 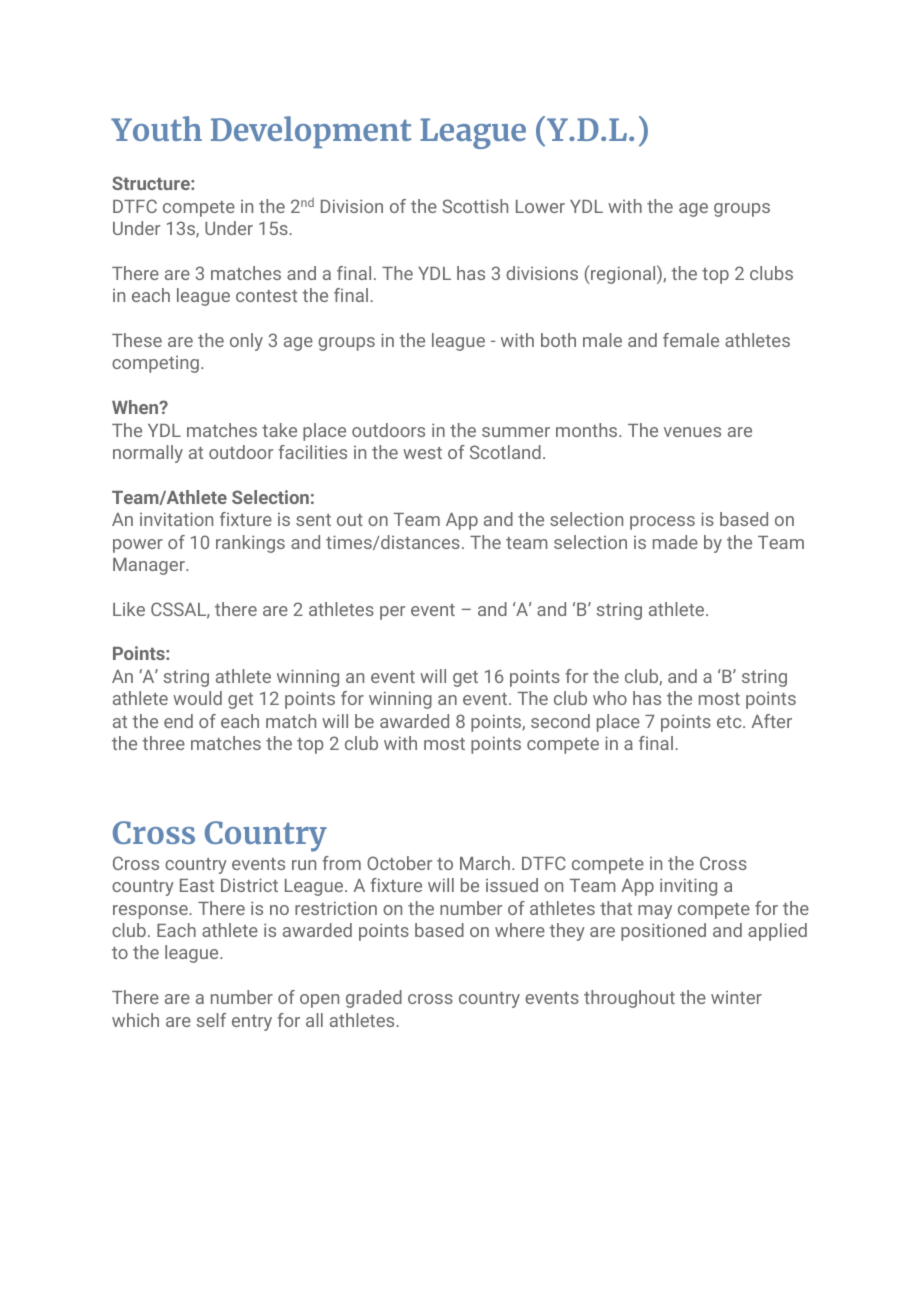 I want to click on three, so click(x=163, y=743).
